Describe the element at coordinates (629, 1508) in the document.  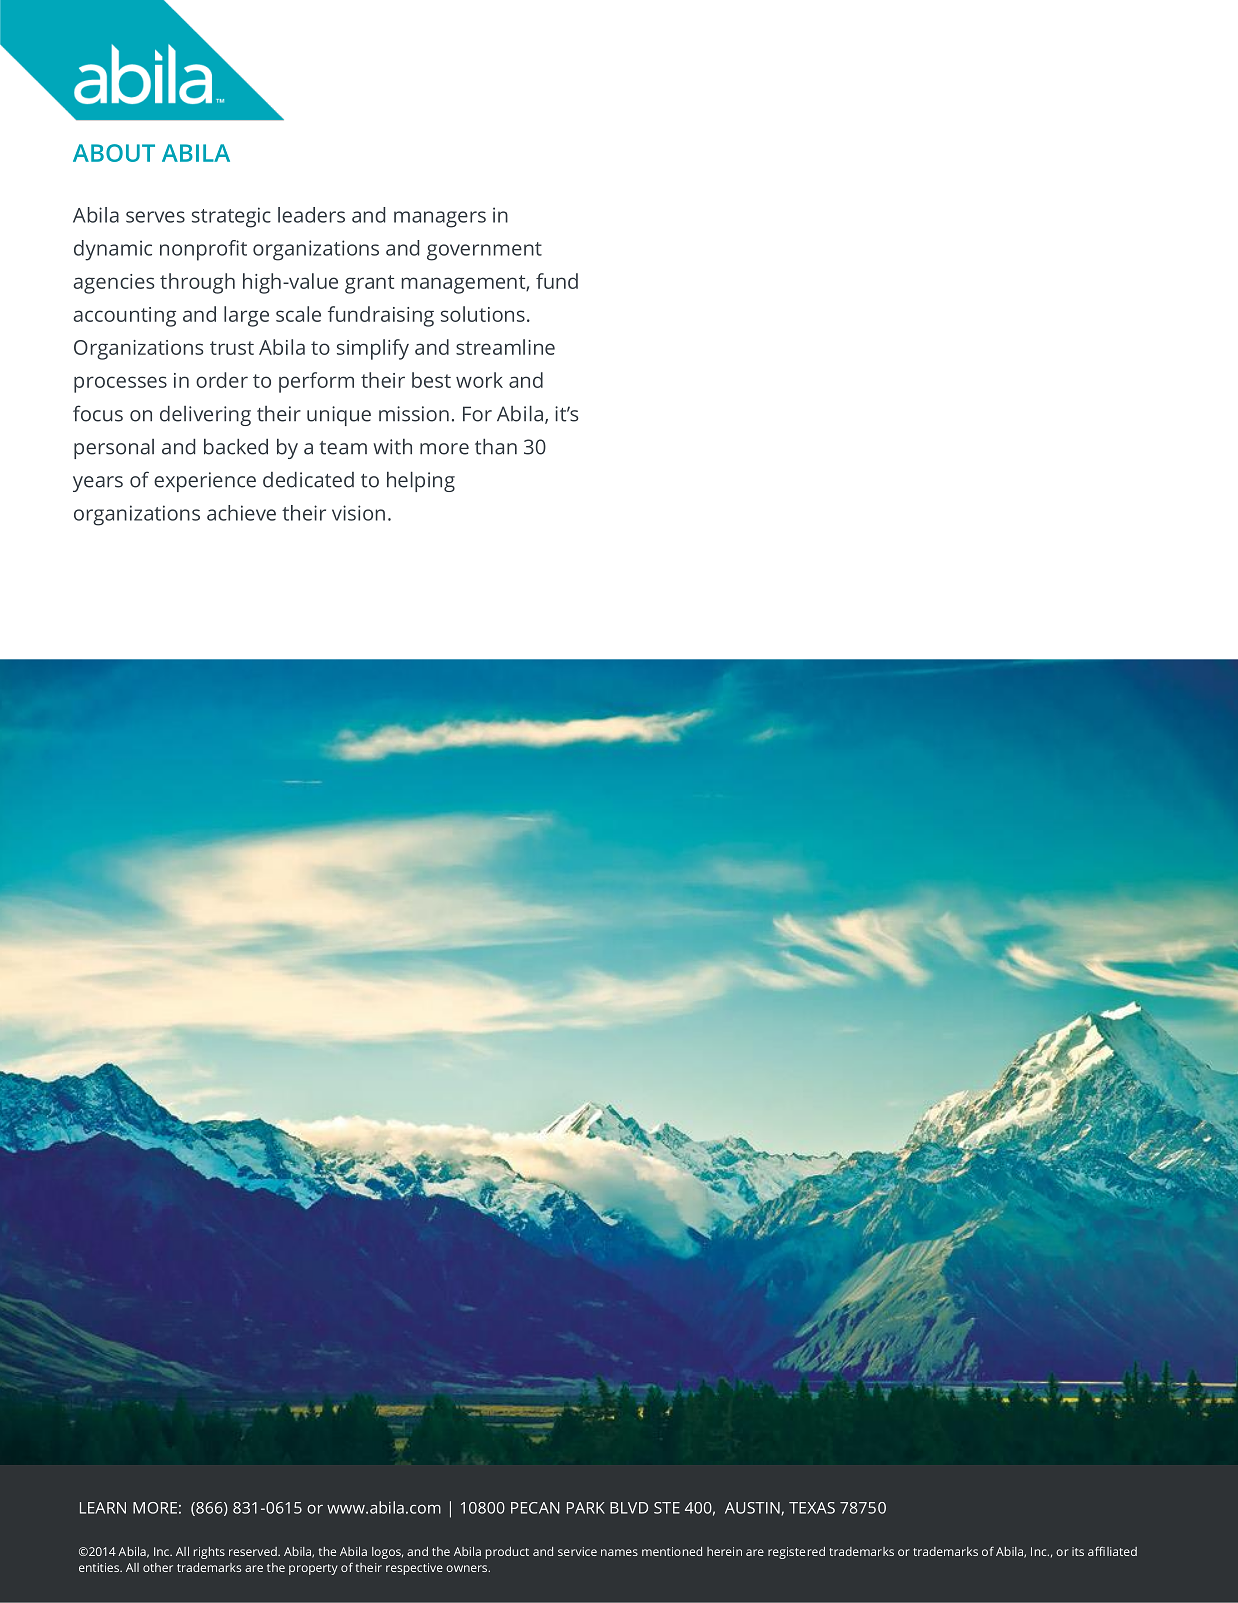
I see `BLVD` at that location.
